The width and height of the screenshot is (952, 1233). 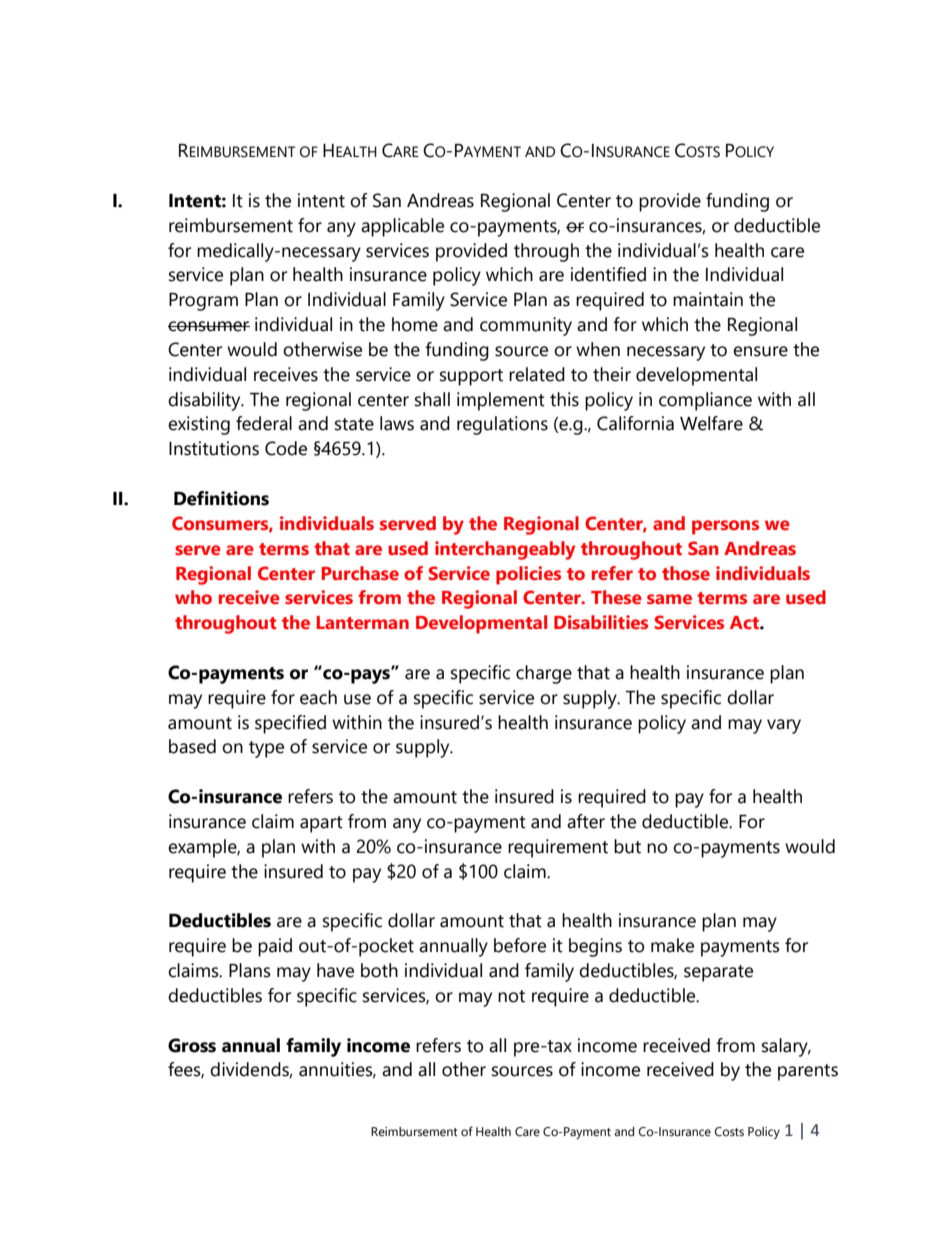 What do you see at coordinates (708, 299) in the screenshot?
I see `maintain` at bounding box center [708, 299].
